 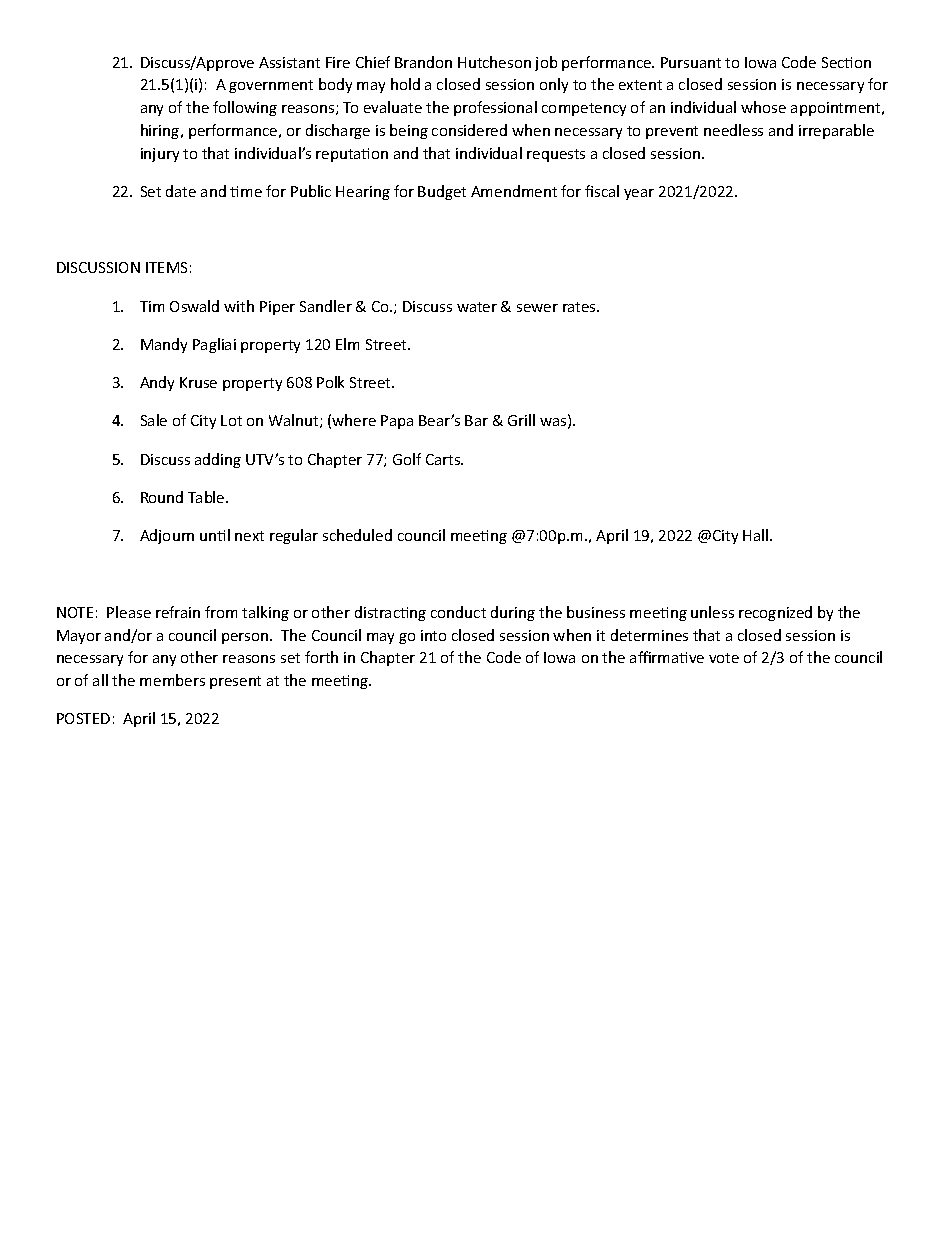 What do you see at coordinates (154, 420) in the document?
I see `Sale` at bounding box center [154, 420].
